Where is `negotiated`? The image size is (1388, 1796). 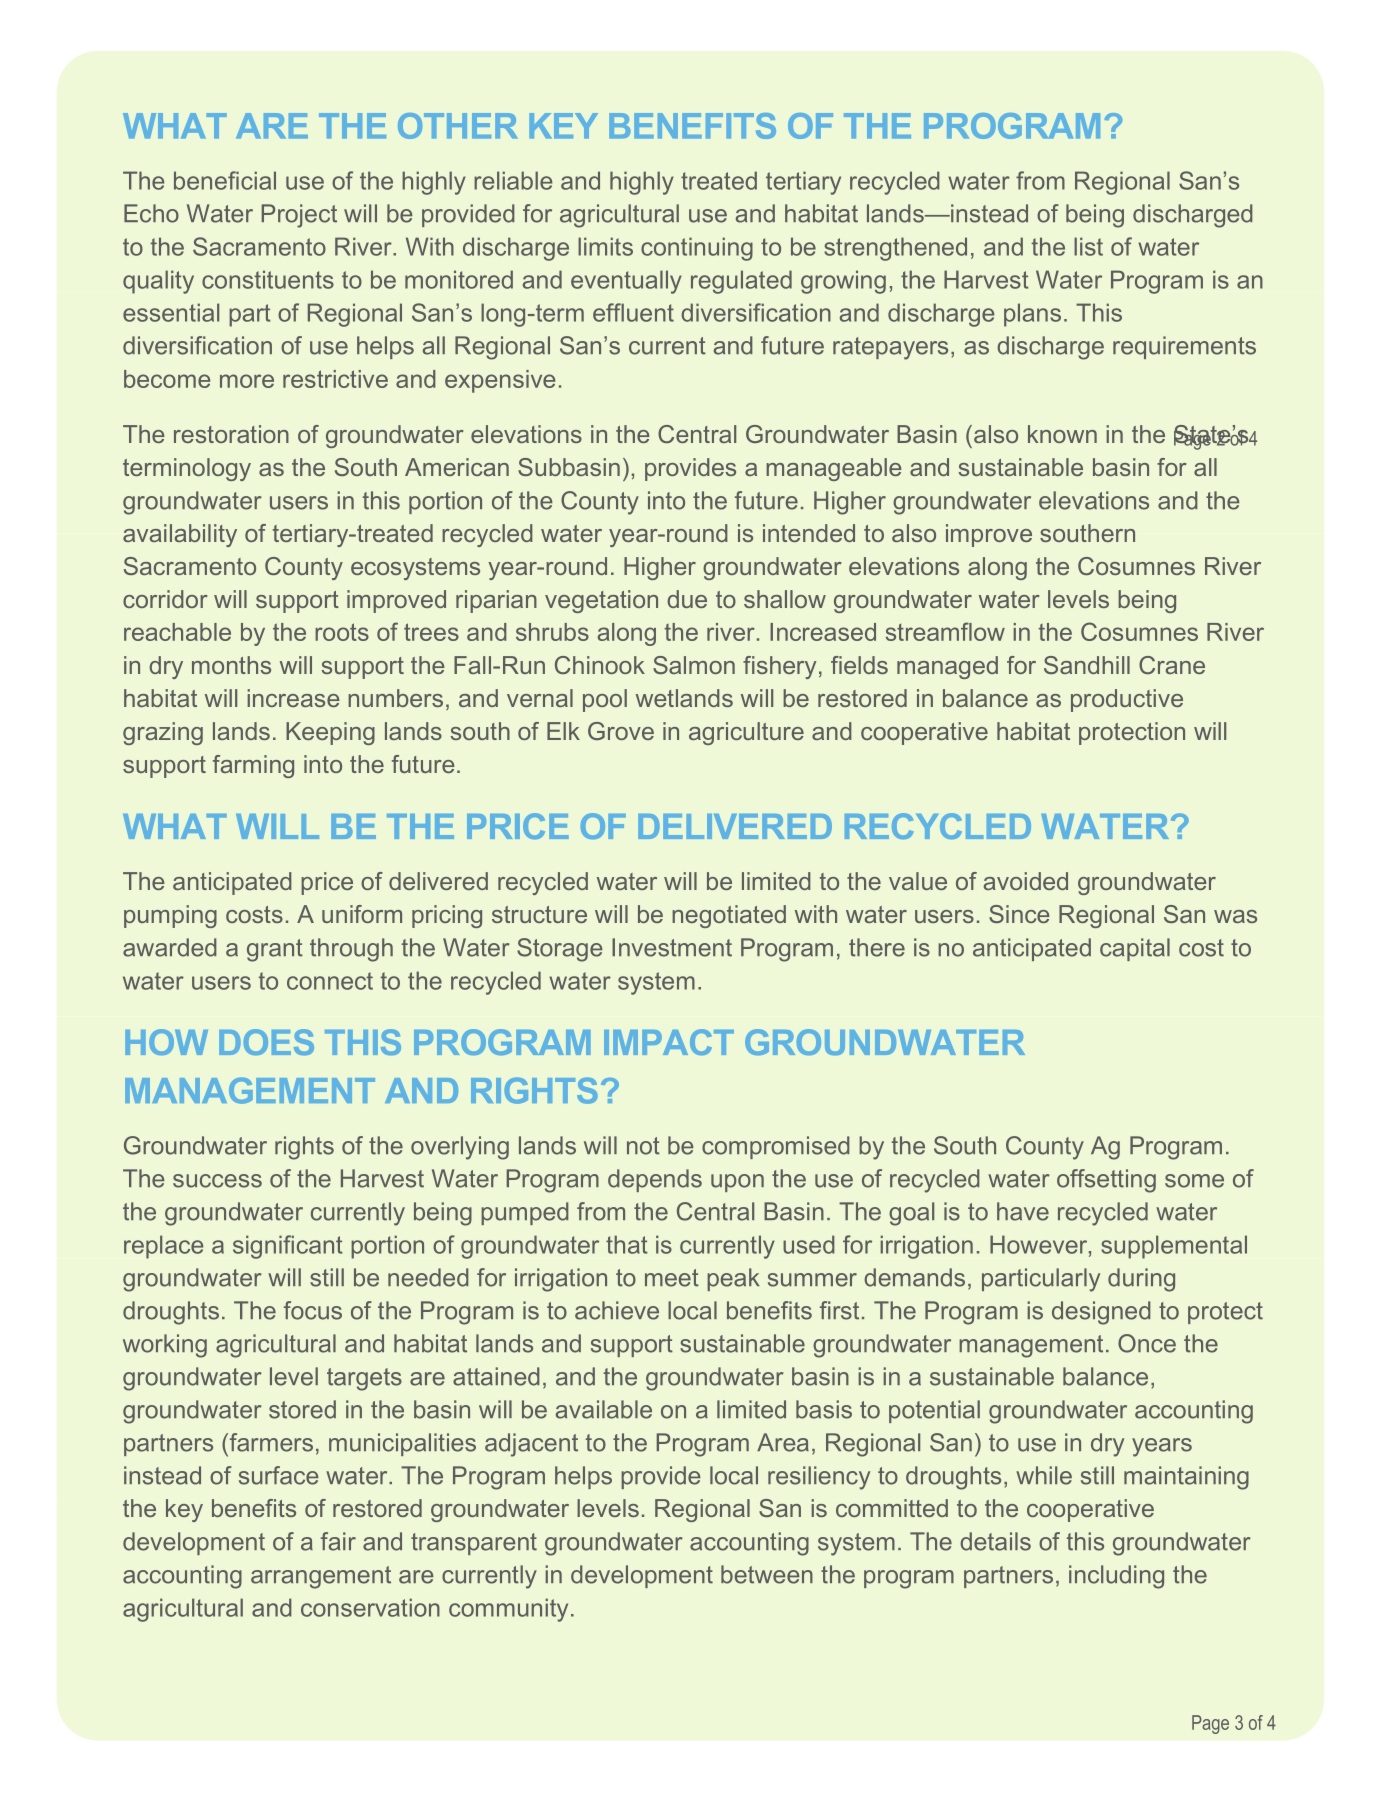 negotiated is located at coordinates (729, 916).
